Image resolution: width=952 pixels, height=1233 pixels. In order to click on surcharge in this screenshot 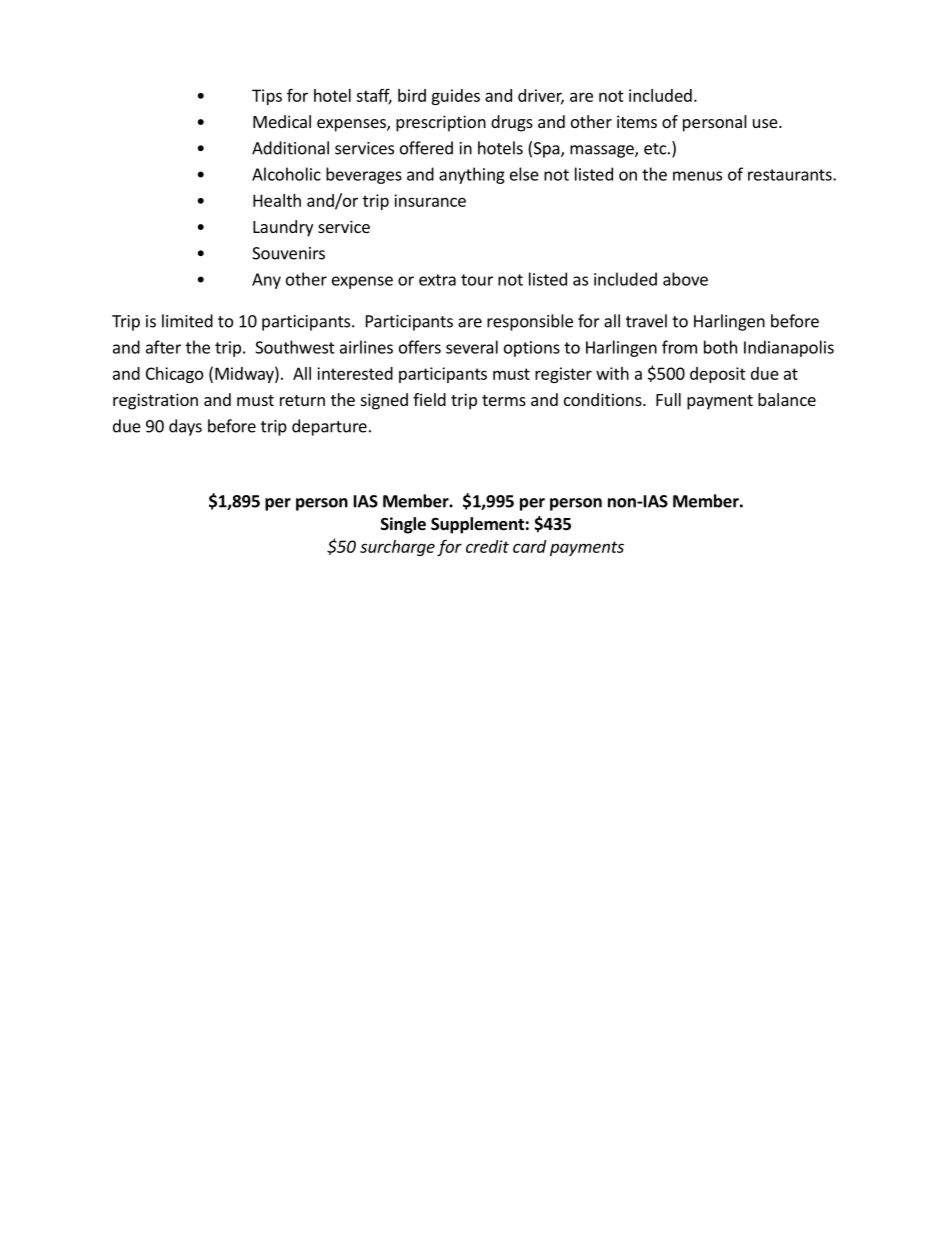, I will do `click(397, 548)`.
